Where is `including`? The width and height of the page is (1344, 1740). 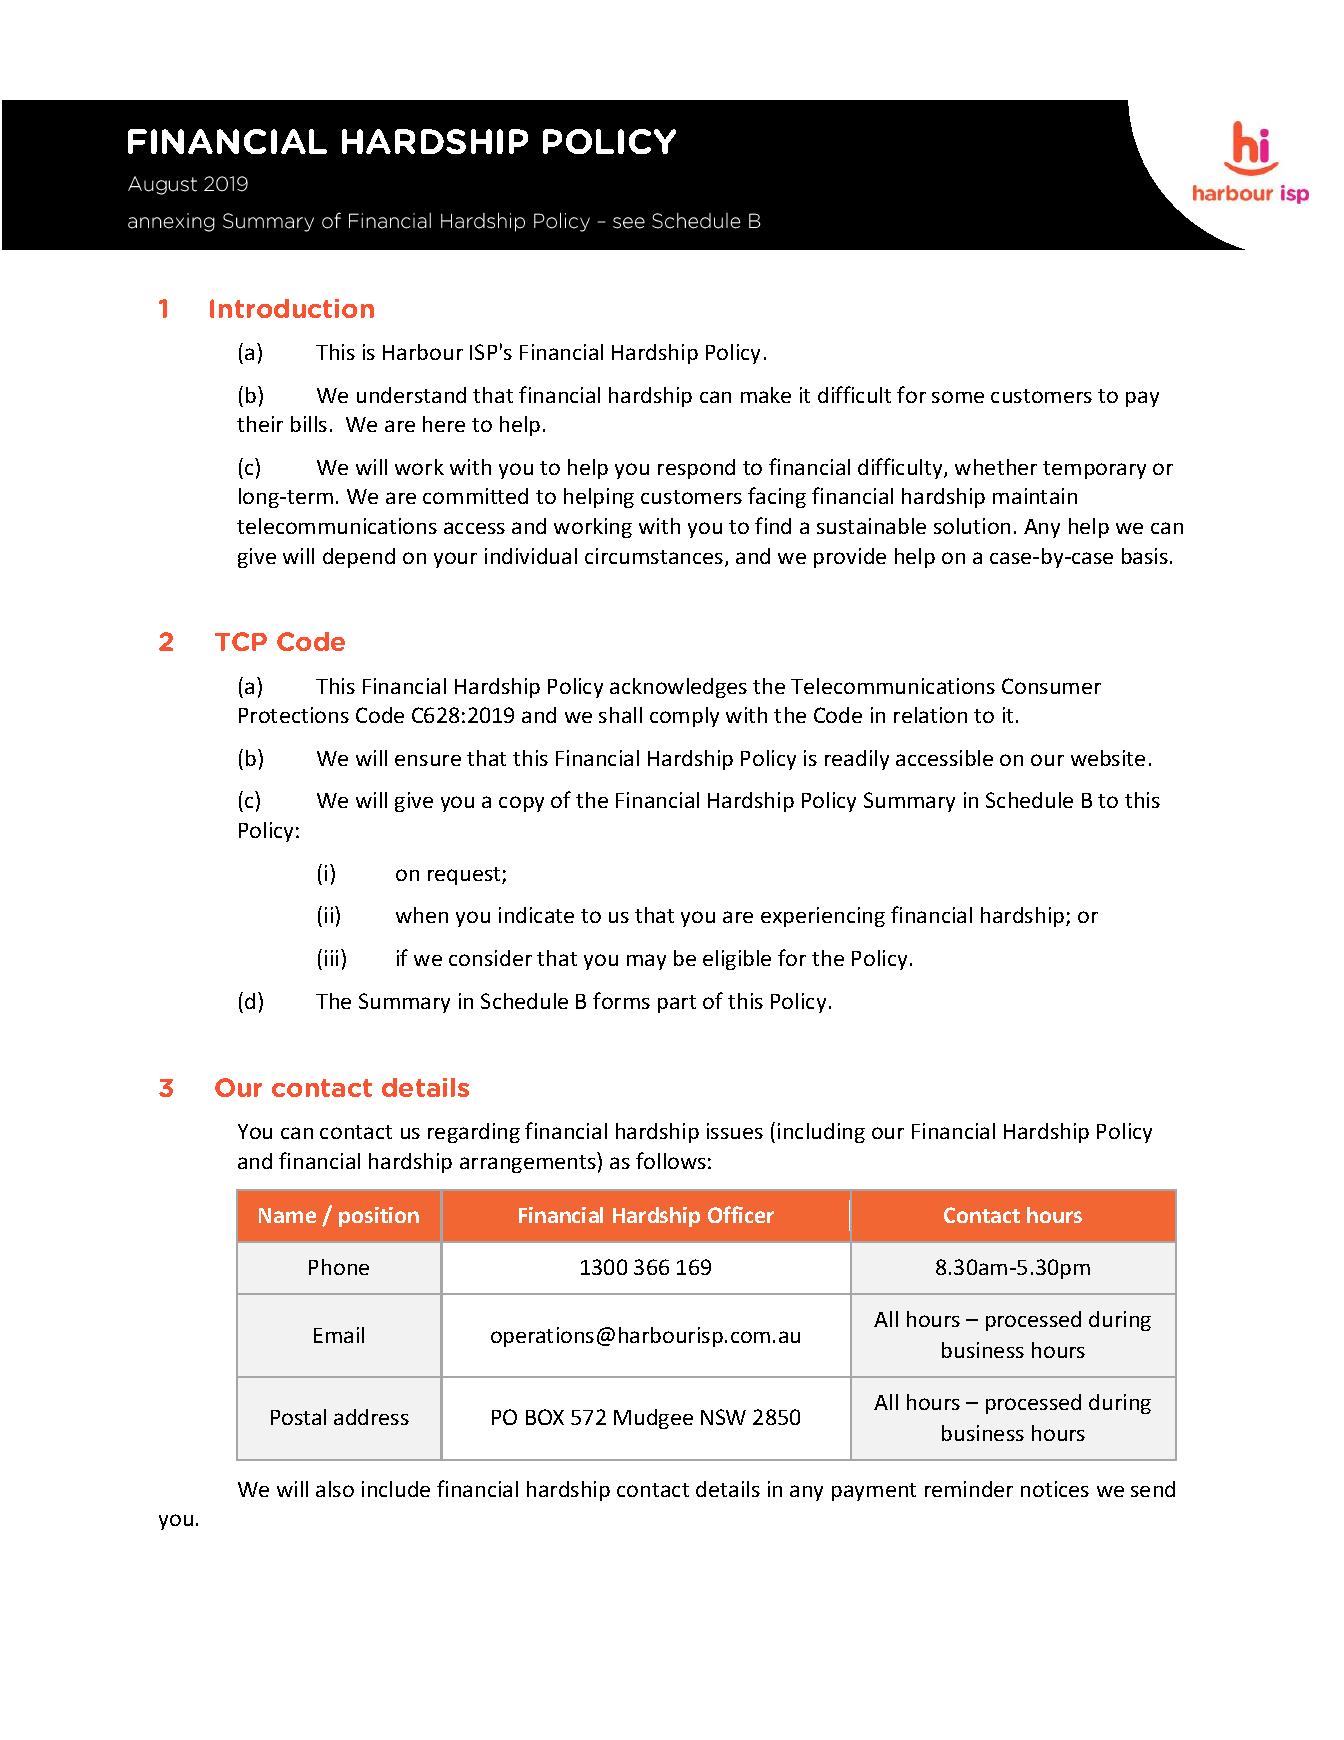
including is located at coordinates (821, 1133).
